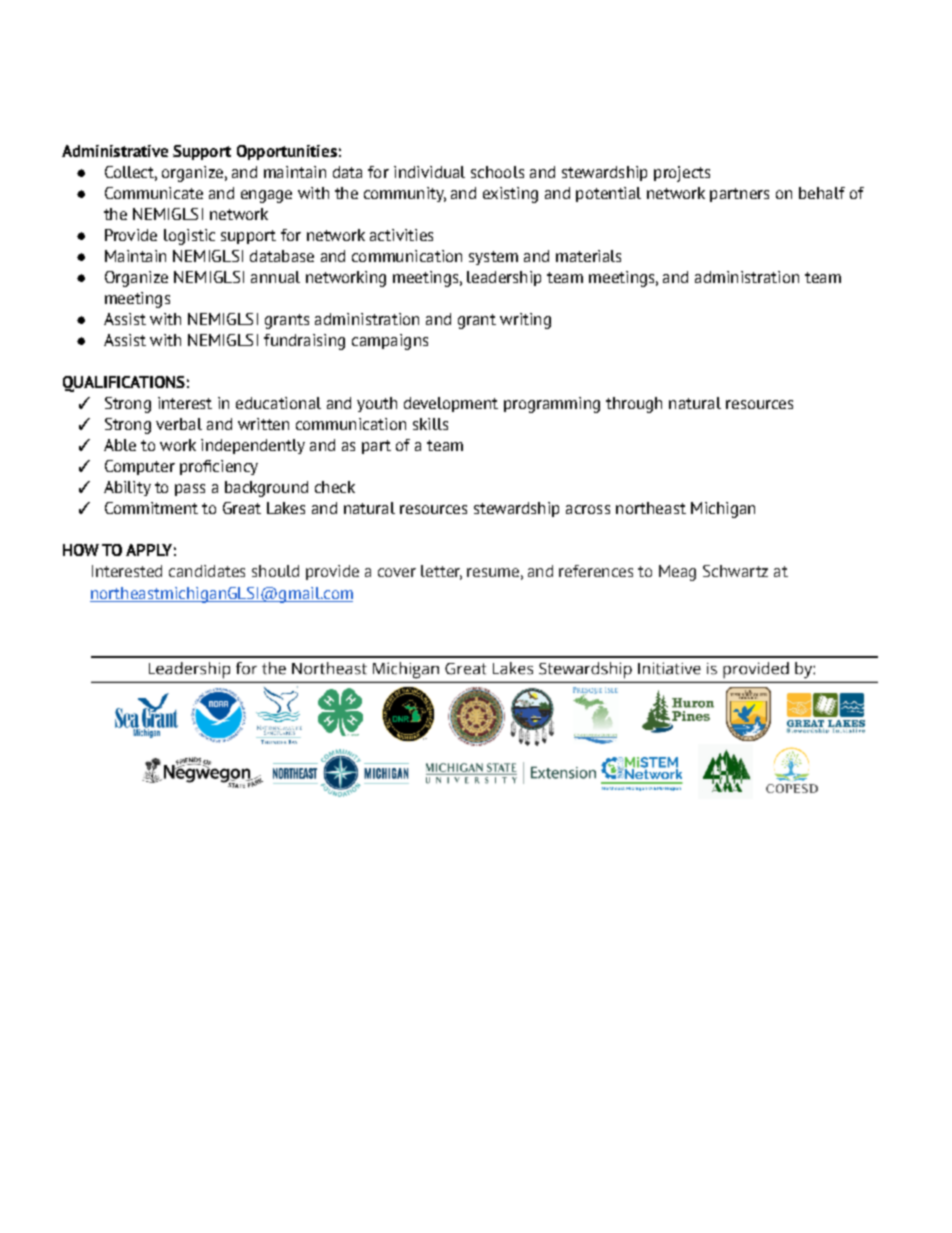 This screenshot has height=1233, width=952. I want to click on Computer, so click(140, 467).
